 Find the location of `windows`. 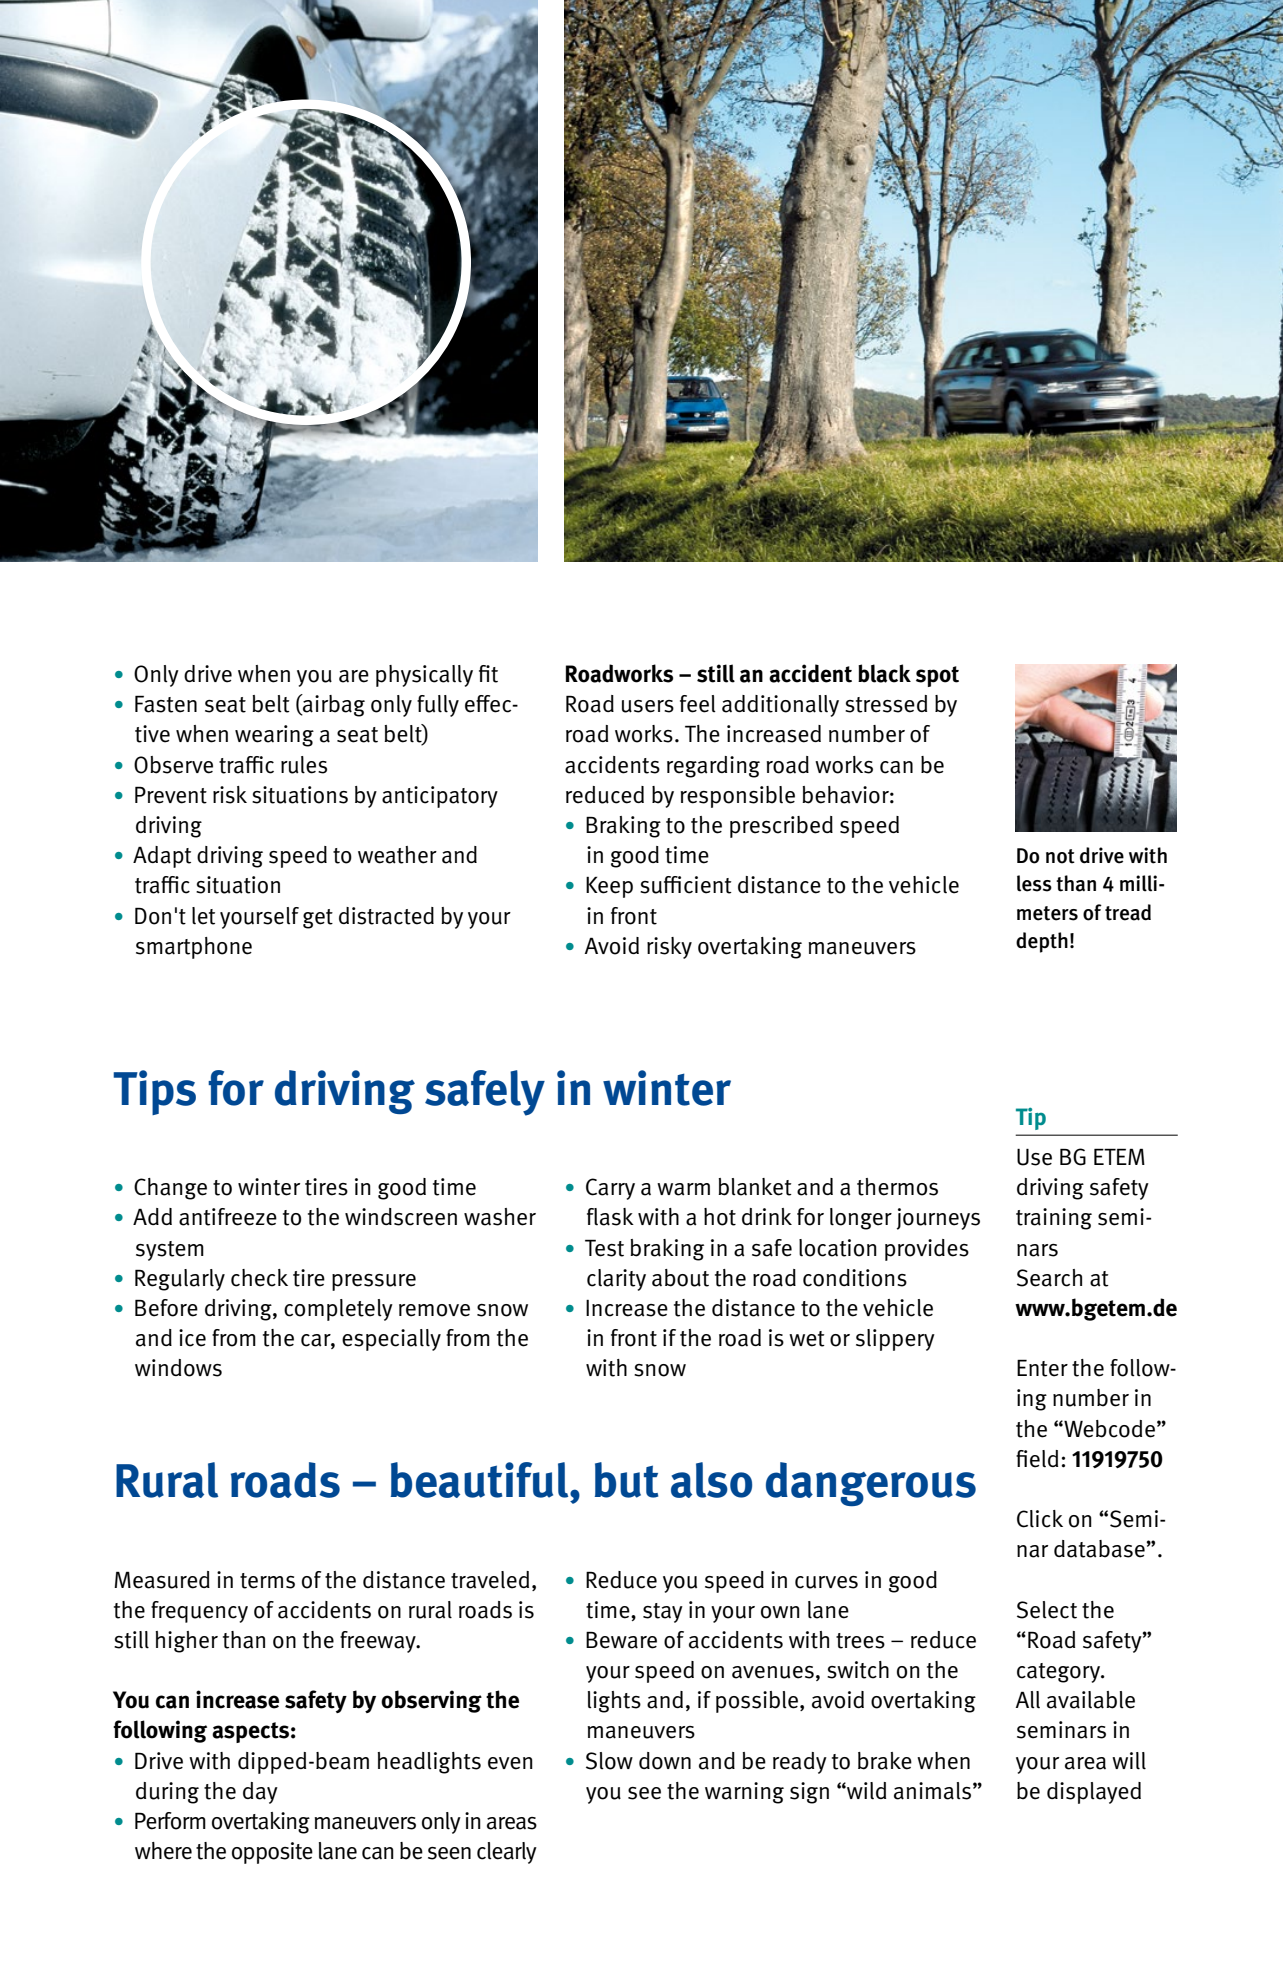

windows is located at coordinates (178, 1368).
